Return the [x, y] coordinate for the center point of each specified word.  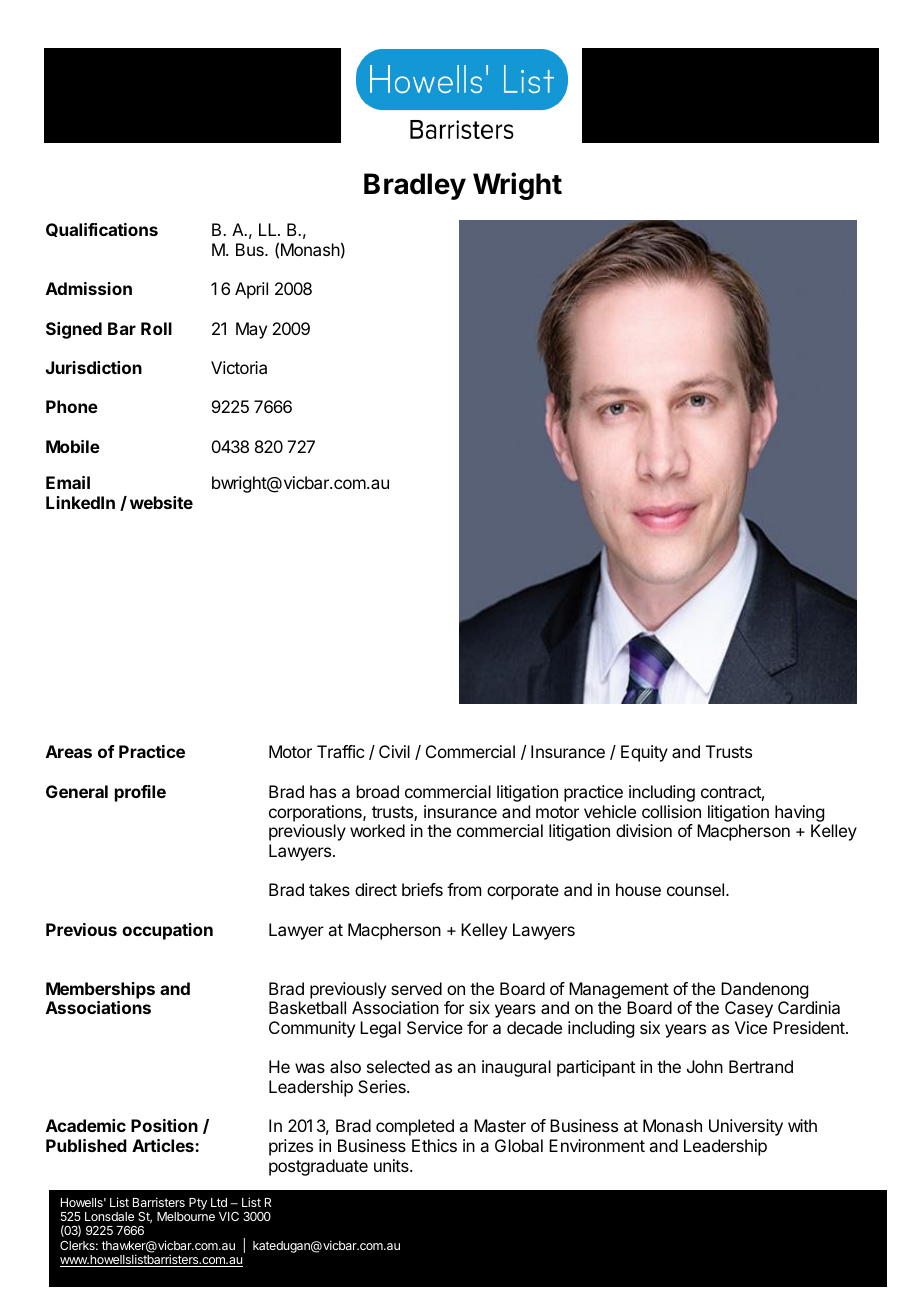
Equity [644, 753]
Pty [198, 1204]
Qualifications [102, 230]
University [746, 1127]
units [392, 1165]
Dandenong [764, 990]
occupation [167, 931]
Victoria [239, 367]
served [416, 988]
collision [671, 811]
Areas [69, 751]
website [161, 502]
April [251, 290]
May [251, 330]
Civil [394, 751]
